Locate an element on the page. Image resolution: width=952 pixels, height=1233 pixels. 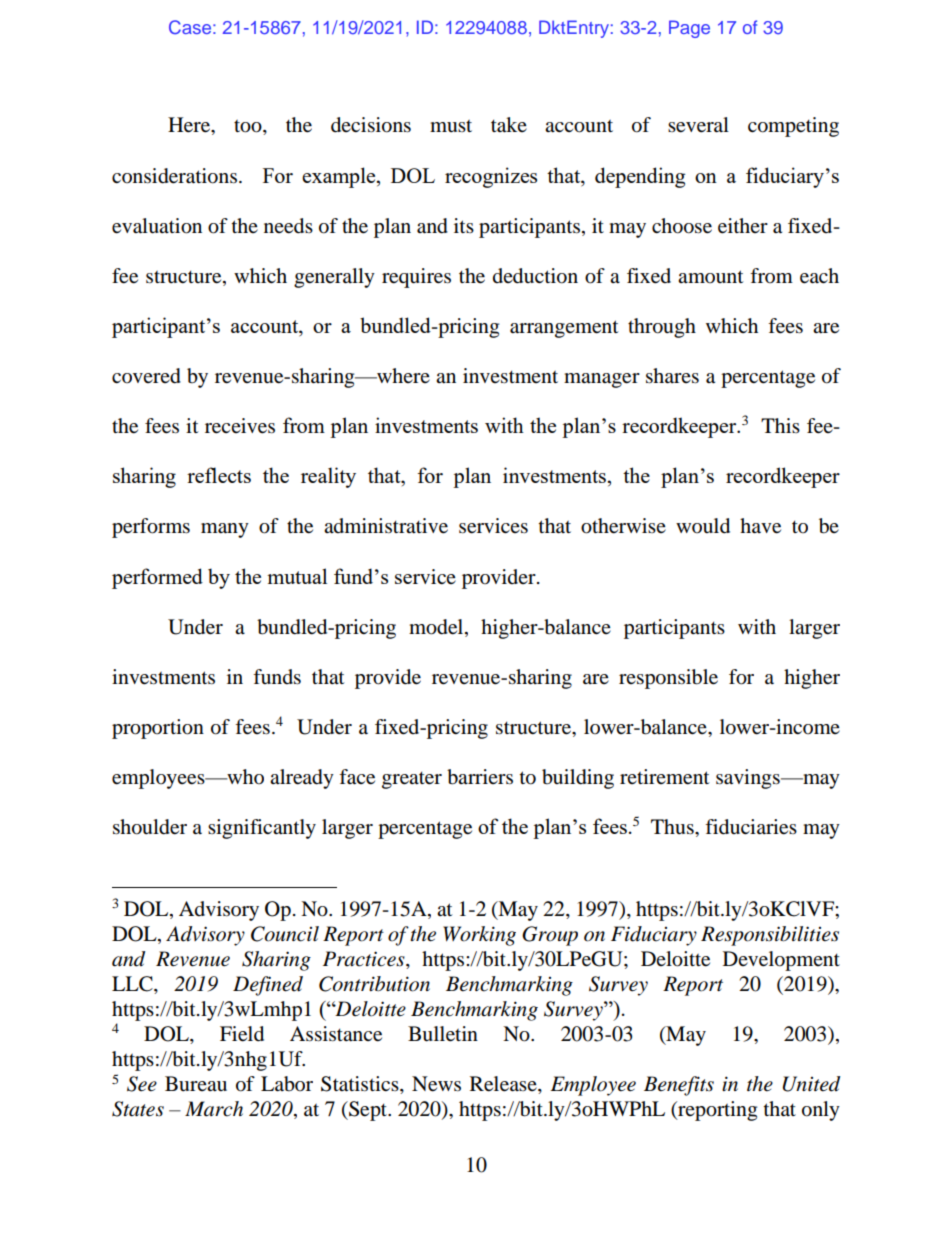
must is located at coordinates (451, 126).
